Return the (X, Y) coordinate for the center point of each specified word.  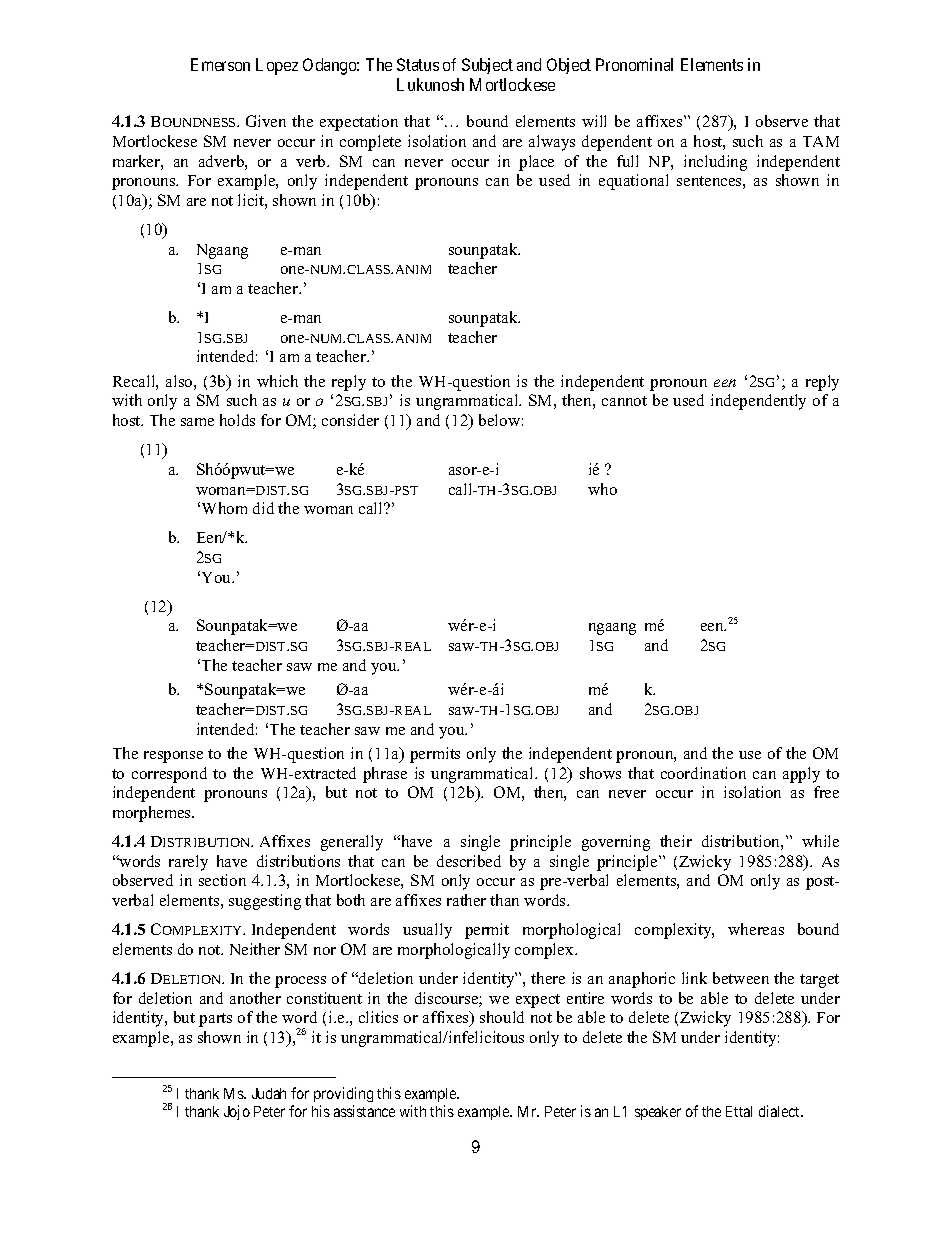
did (263, 508)
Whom (224, 508)
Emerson (220, 64)
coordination (703, 773)
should (502, 1017)
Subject (487, 66)
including (715, 163)
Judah (269, 1093)
